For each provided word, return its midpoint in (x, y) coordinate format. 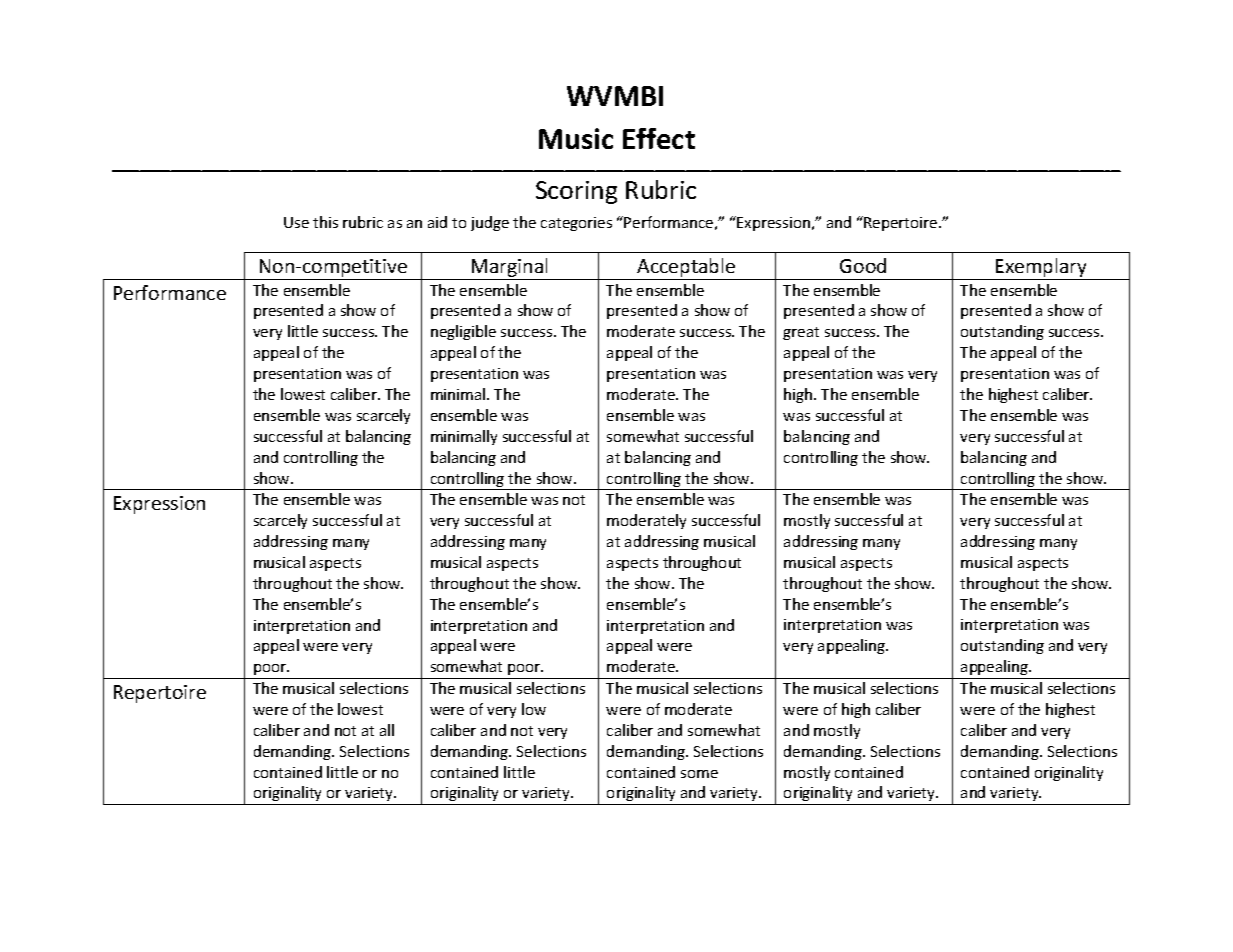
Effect (659, 138)
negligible (463, 332)
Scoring (576, 192)
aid (437, 222)
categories (576, 224)
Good (863, 265)
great (801, 333)
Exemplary (1041, 269)
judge (490, 223)
